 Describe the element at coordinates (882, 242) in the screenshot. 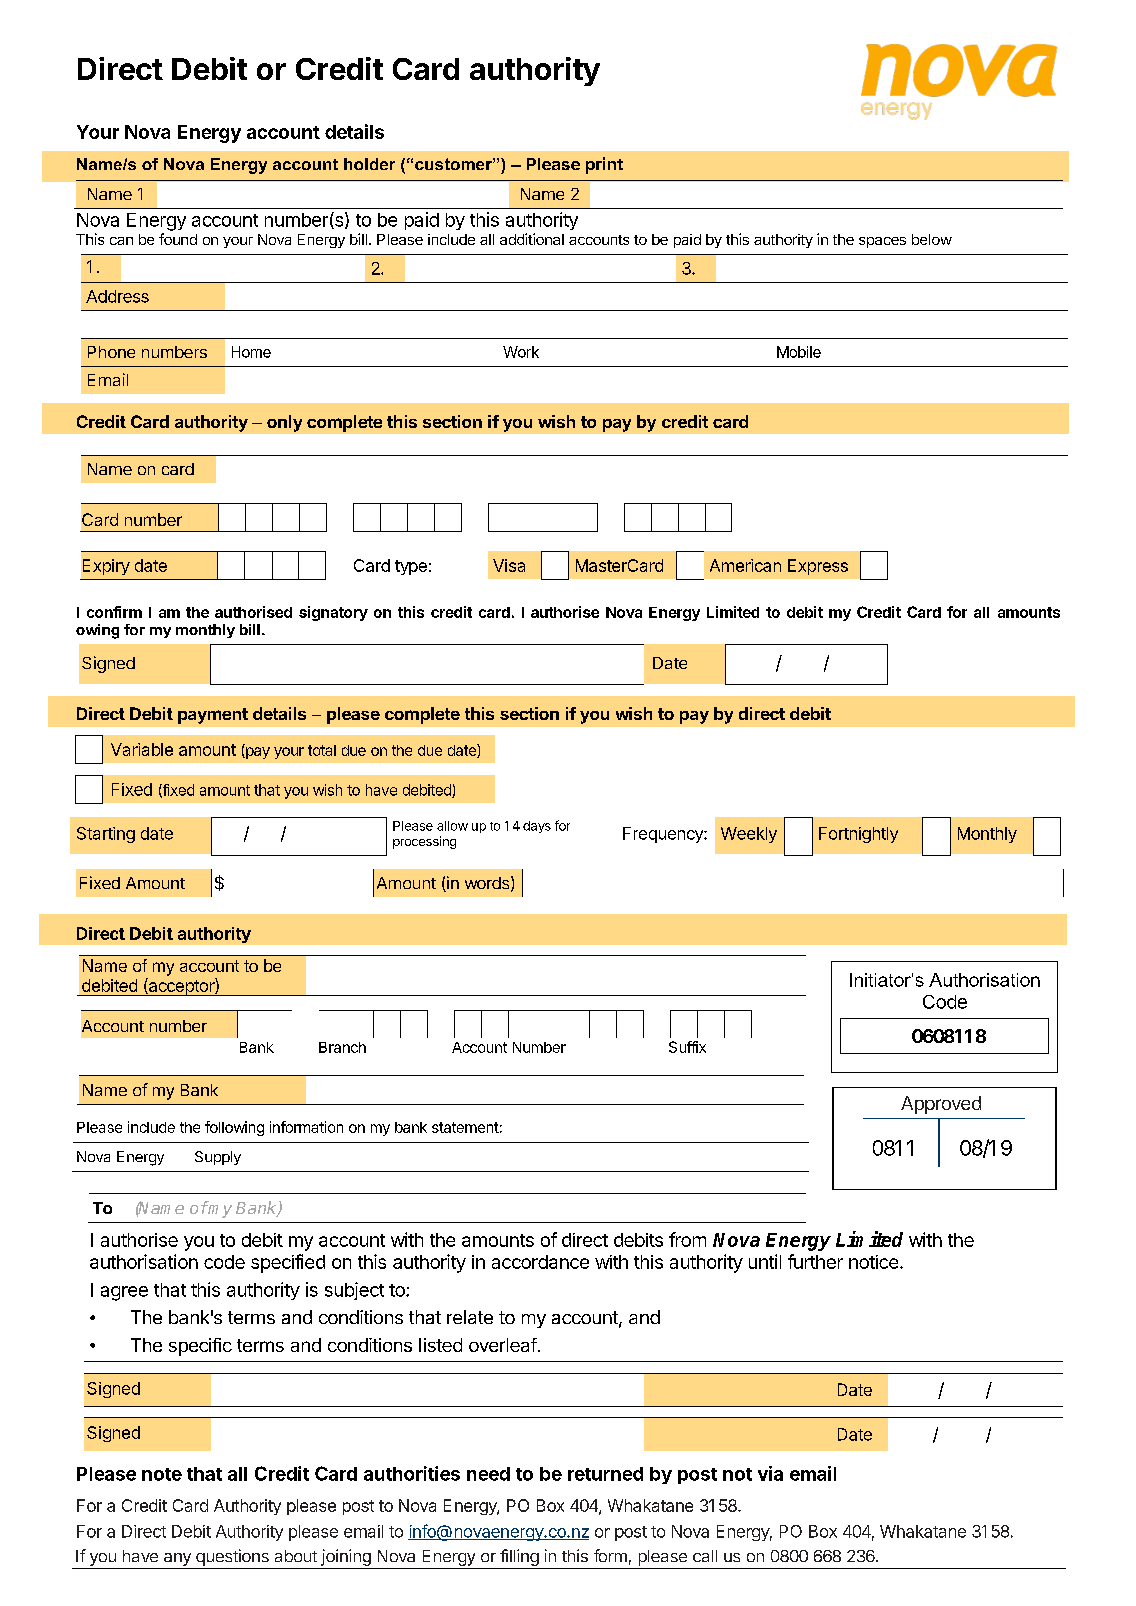

I see `spaces` at that location.
